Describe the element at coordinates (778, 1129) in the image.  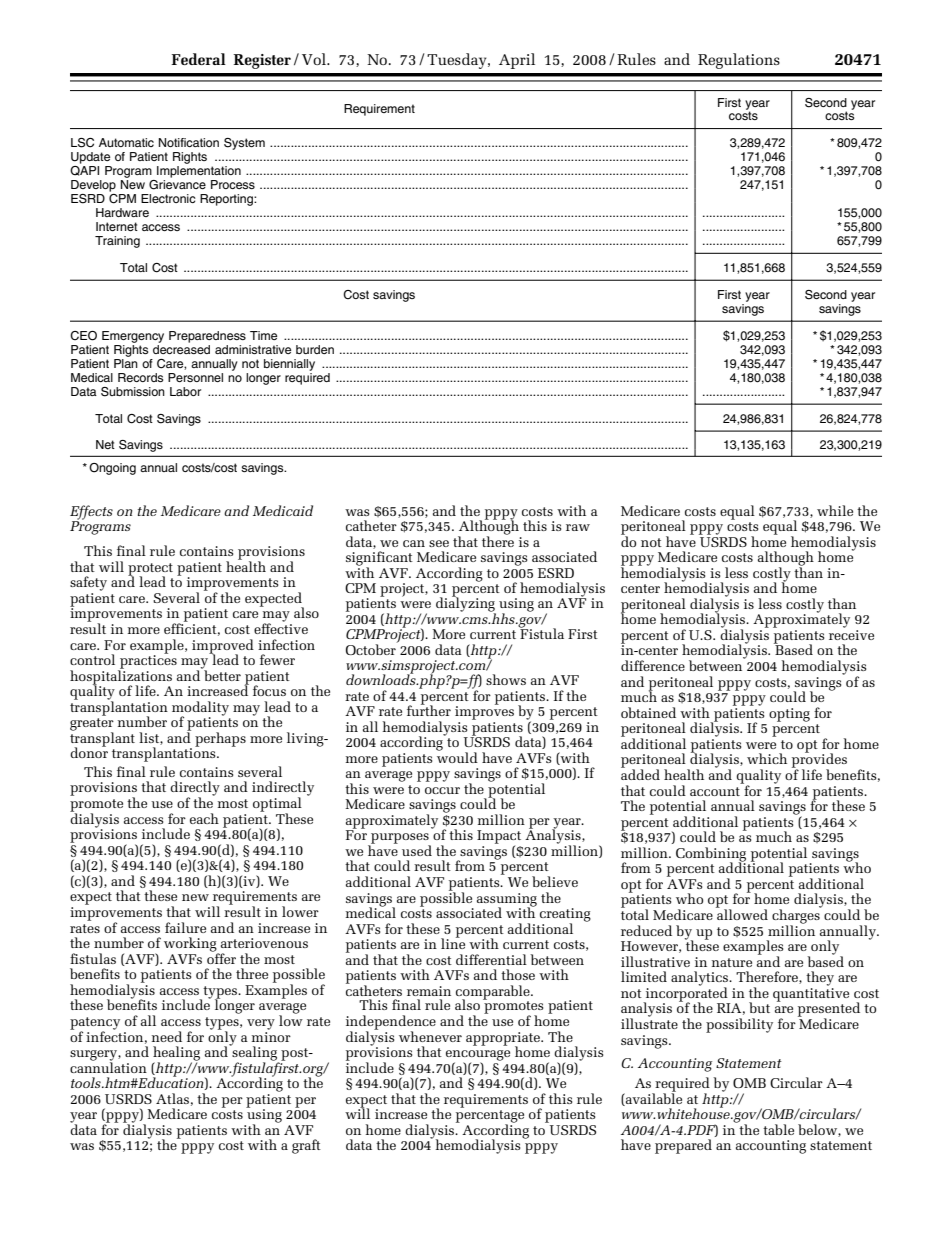
I see `table` at that location.
